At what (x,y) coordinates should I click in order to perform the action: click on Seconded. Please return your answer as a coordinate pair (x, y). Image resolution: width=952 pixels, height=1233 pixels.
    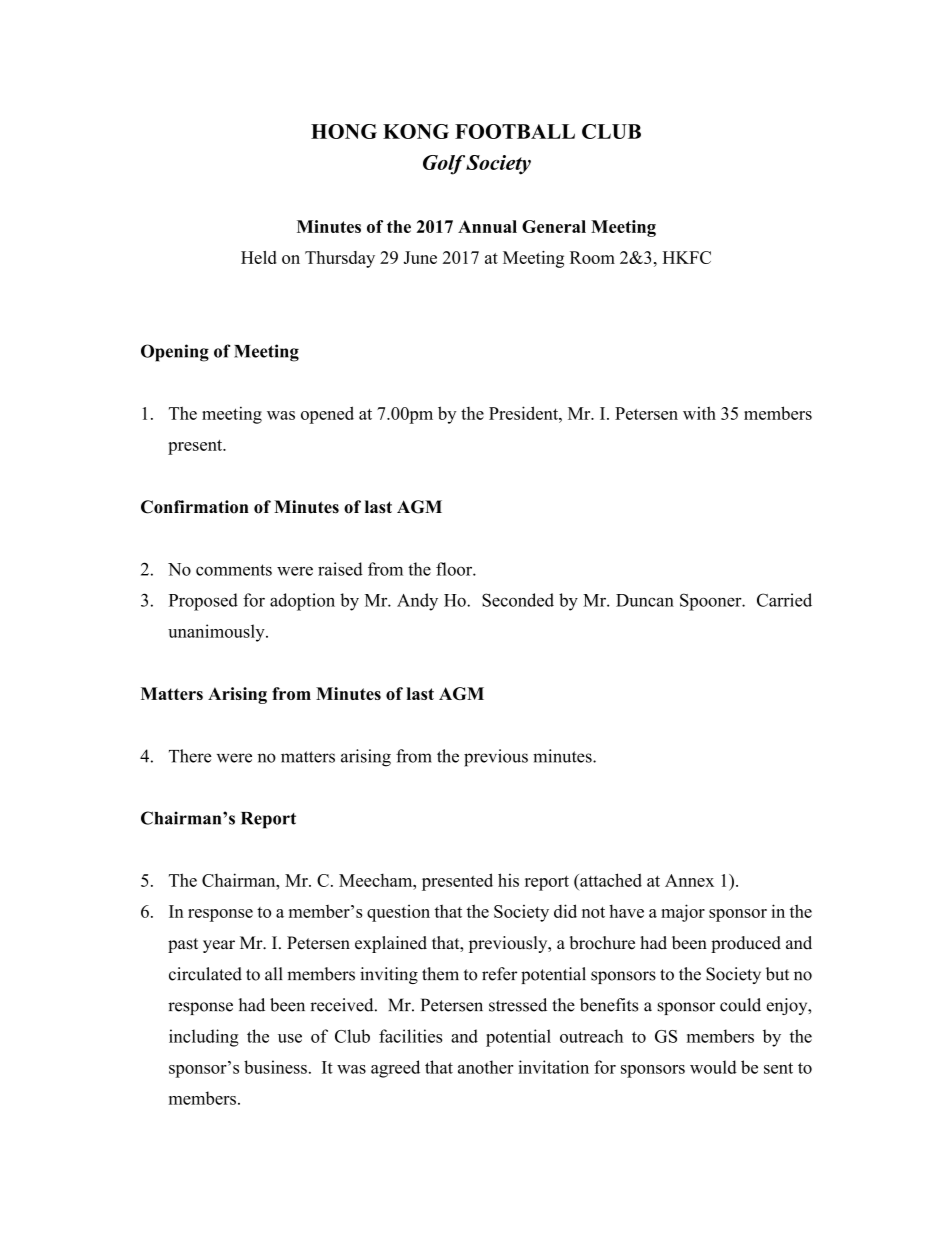
    Looking at the image, I should click on (518, 600).
